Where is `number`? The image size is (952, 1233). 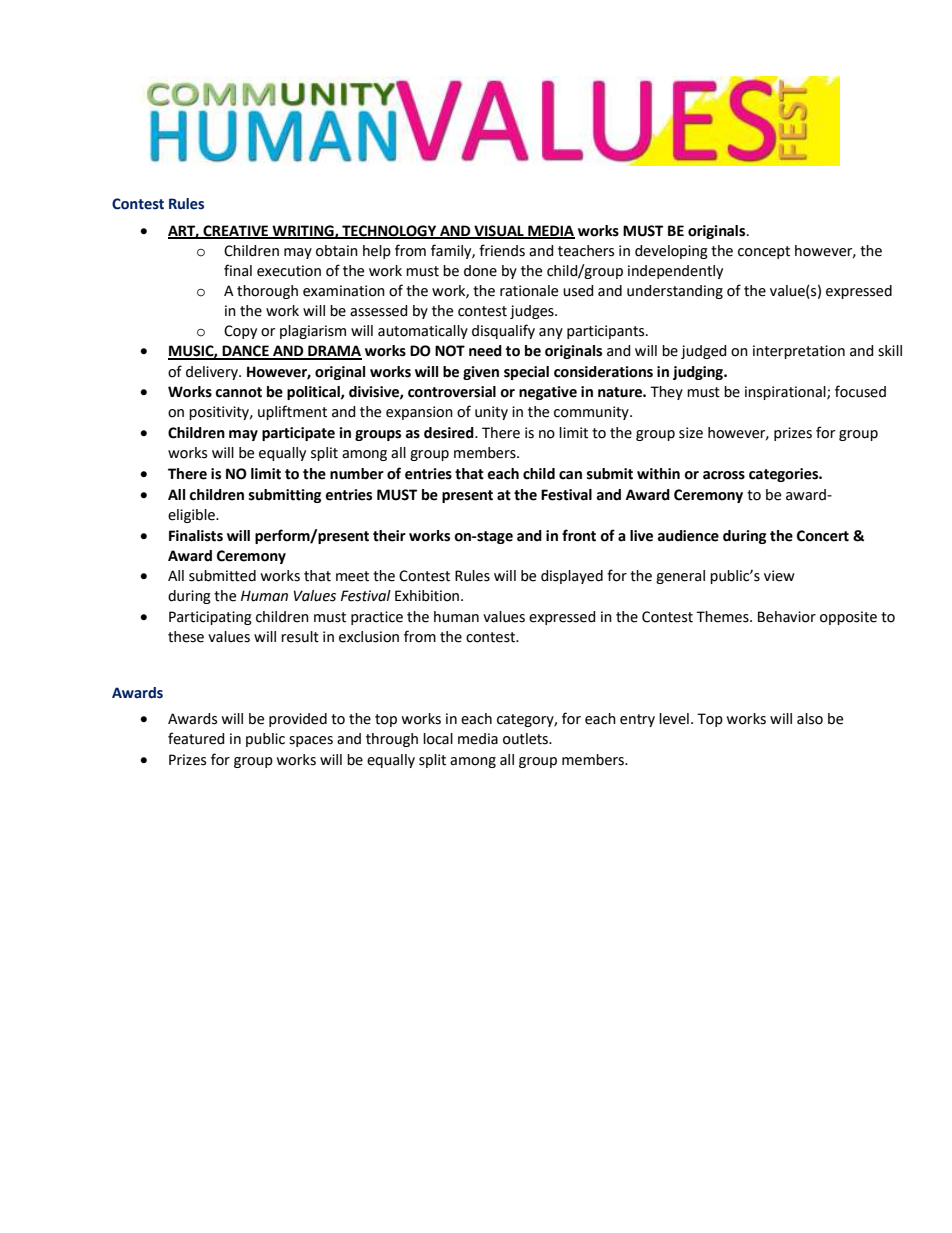 number is located at coordinates (357, 474).
